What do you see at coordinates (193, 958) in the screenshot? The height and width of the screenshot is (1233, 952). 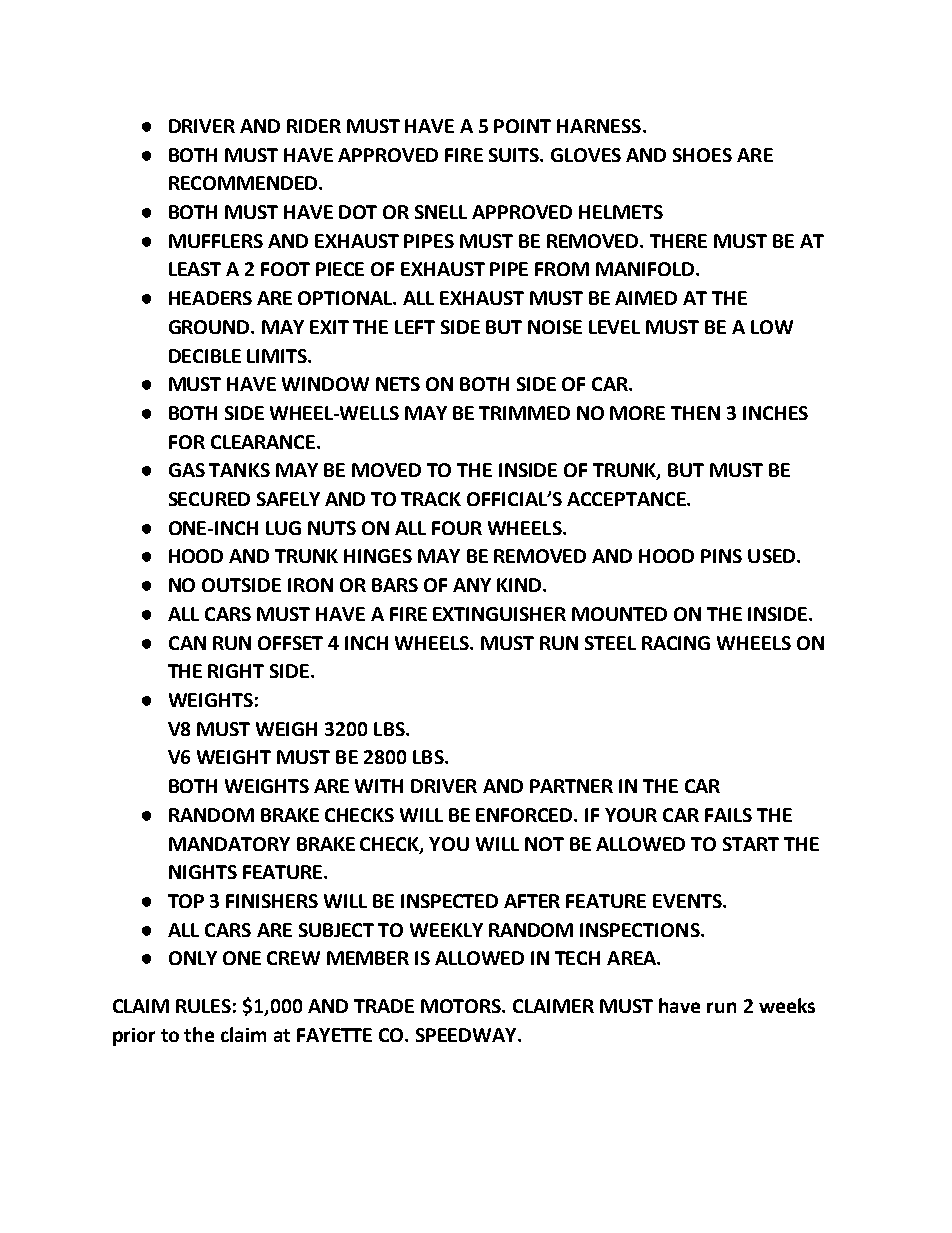 I see `ONLY` at bounding box center [193, 958].
